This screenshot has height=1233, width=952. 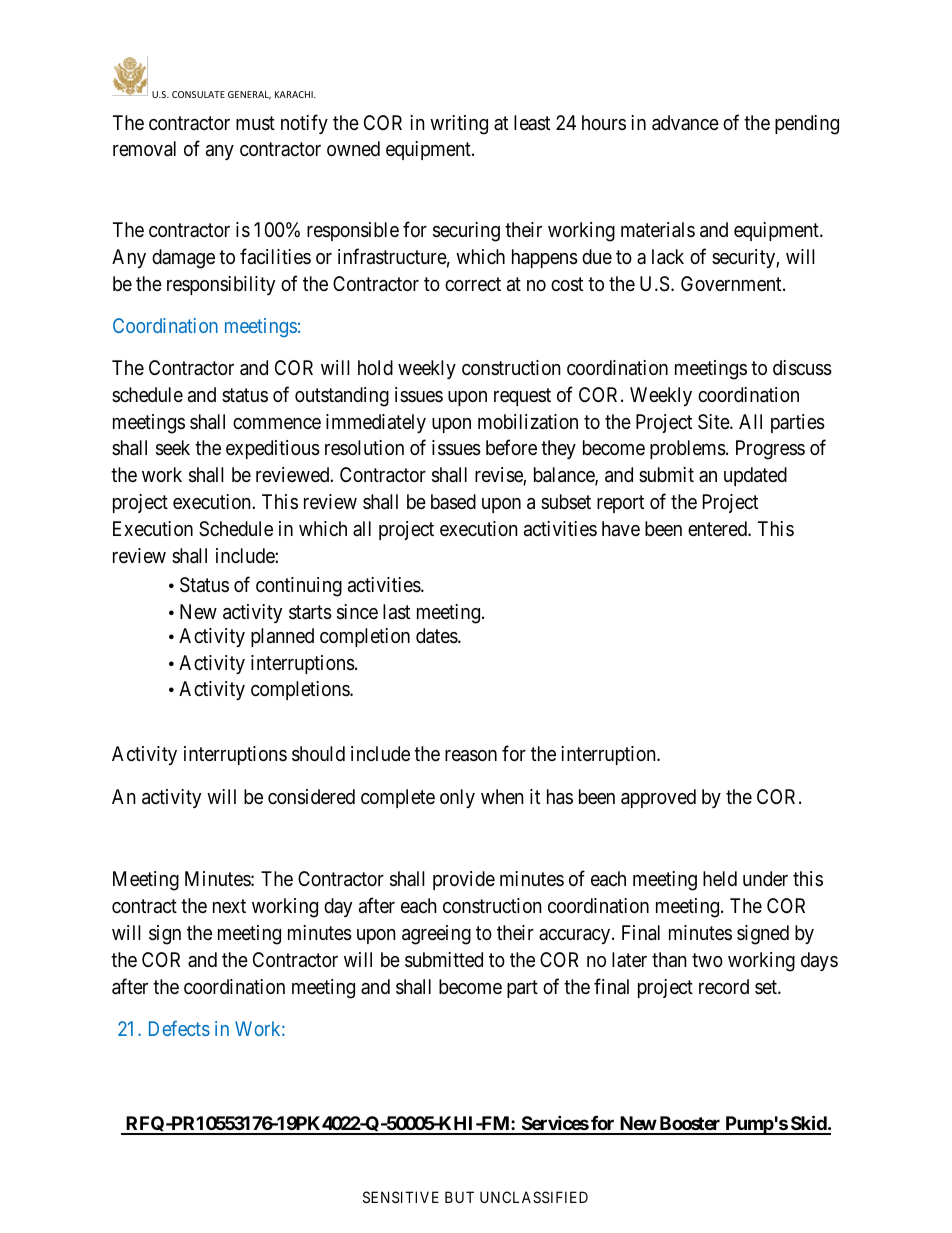 I want to click on advance, so click(x=685, y=123).
